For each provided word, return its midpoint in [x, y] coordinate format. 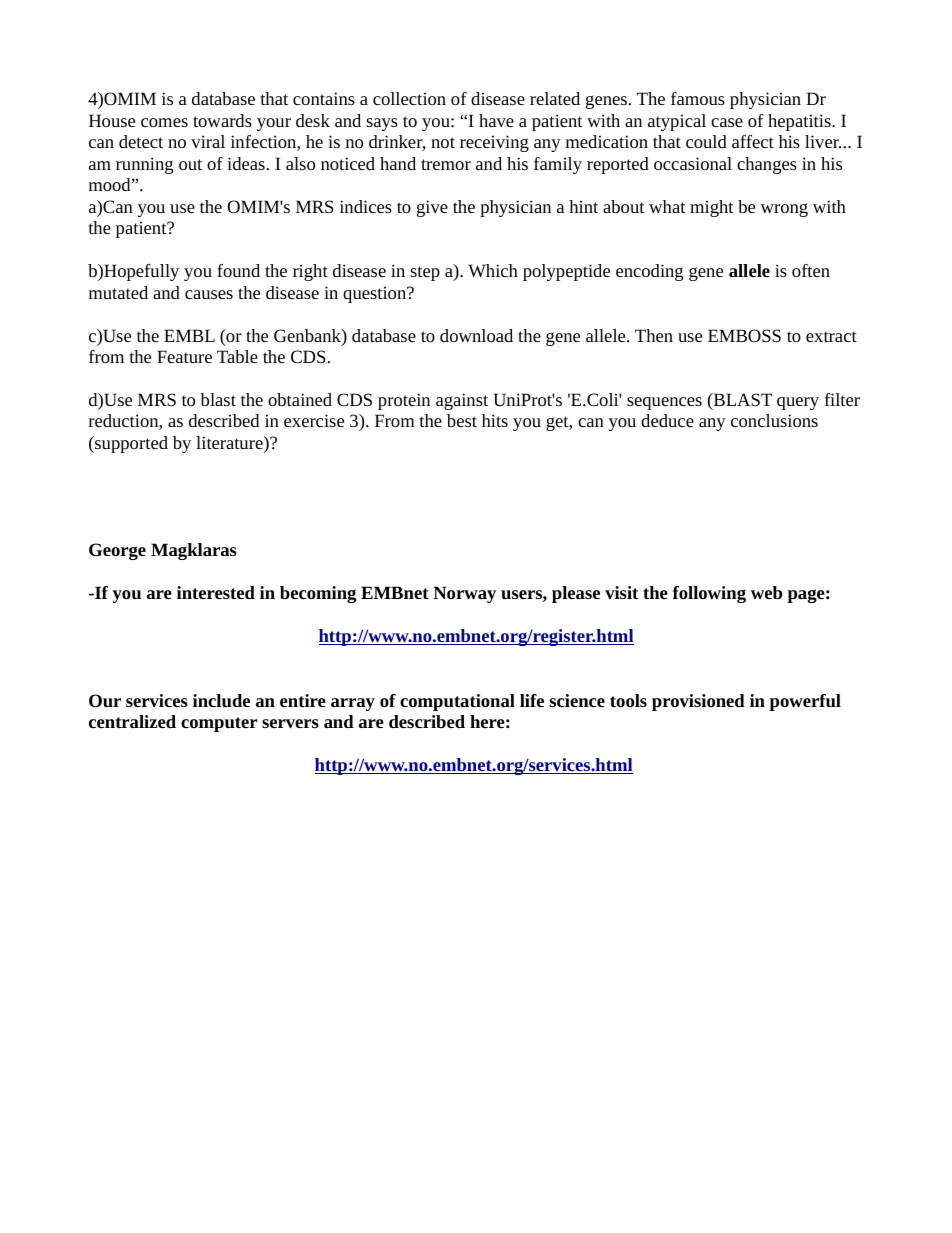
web [766, 592]
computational [457, 702]
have [496, 120]
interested [216, 592]
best [462, 420]
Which [493, 270]
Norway [464, 594]
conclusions [774, 420]
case [727, 122]
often [811, 270]
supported [130, 444]
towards [222, 120]
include [221, 700]
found [238, 270]
